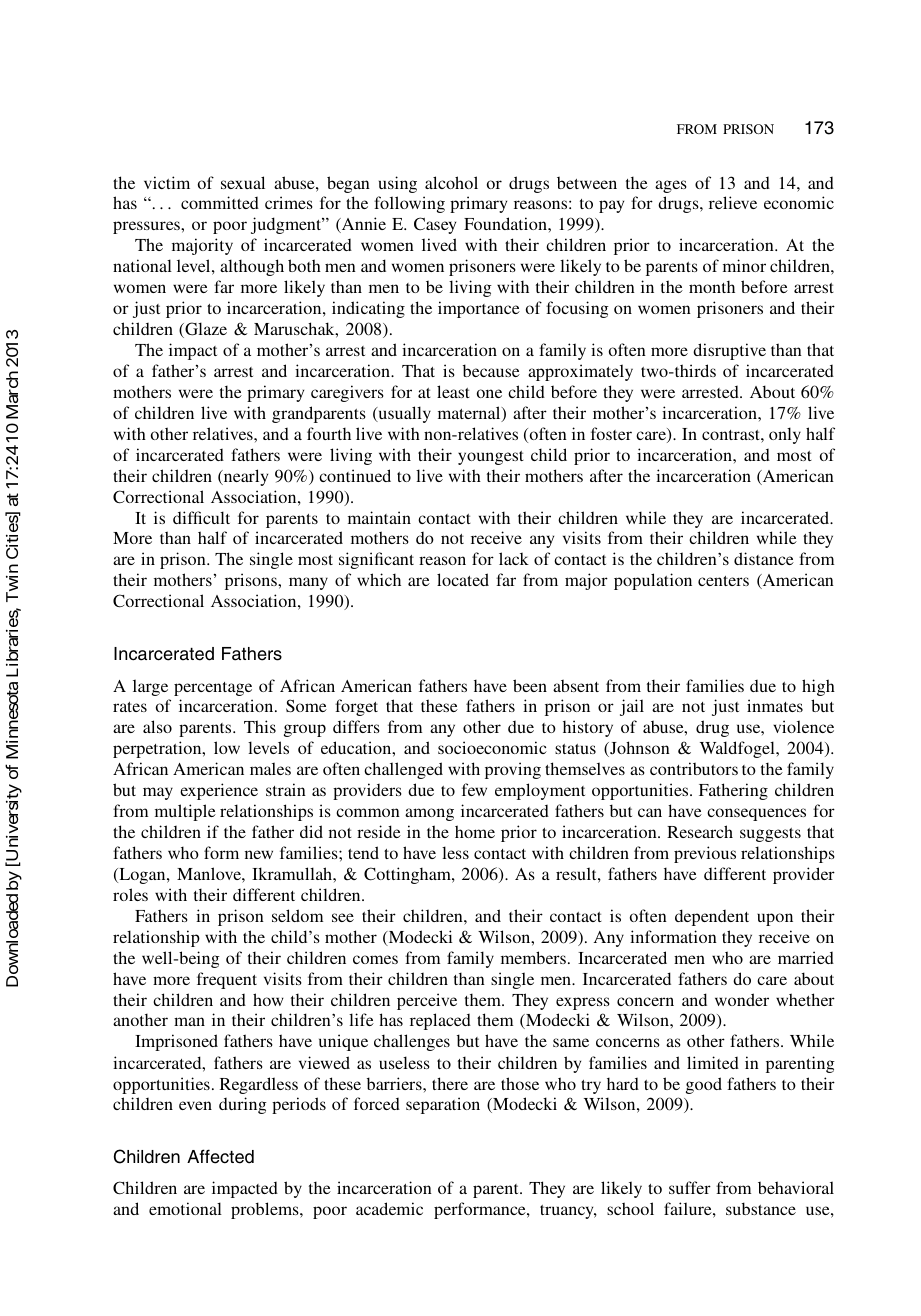  Describe the element at coordinates (227, 980) in the screenshot. I see `frequent` at that location.
